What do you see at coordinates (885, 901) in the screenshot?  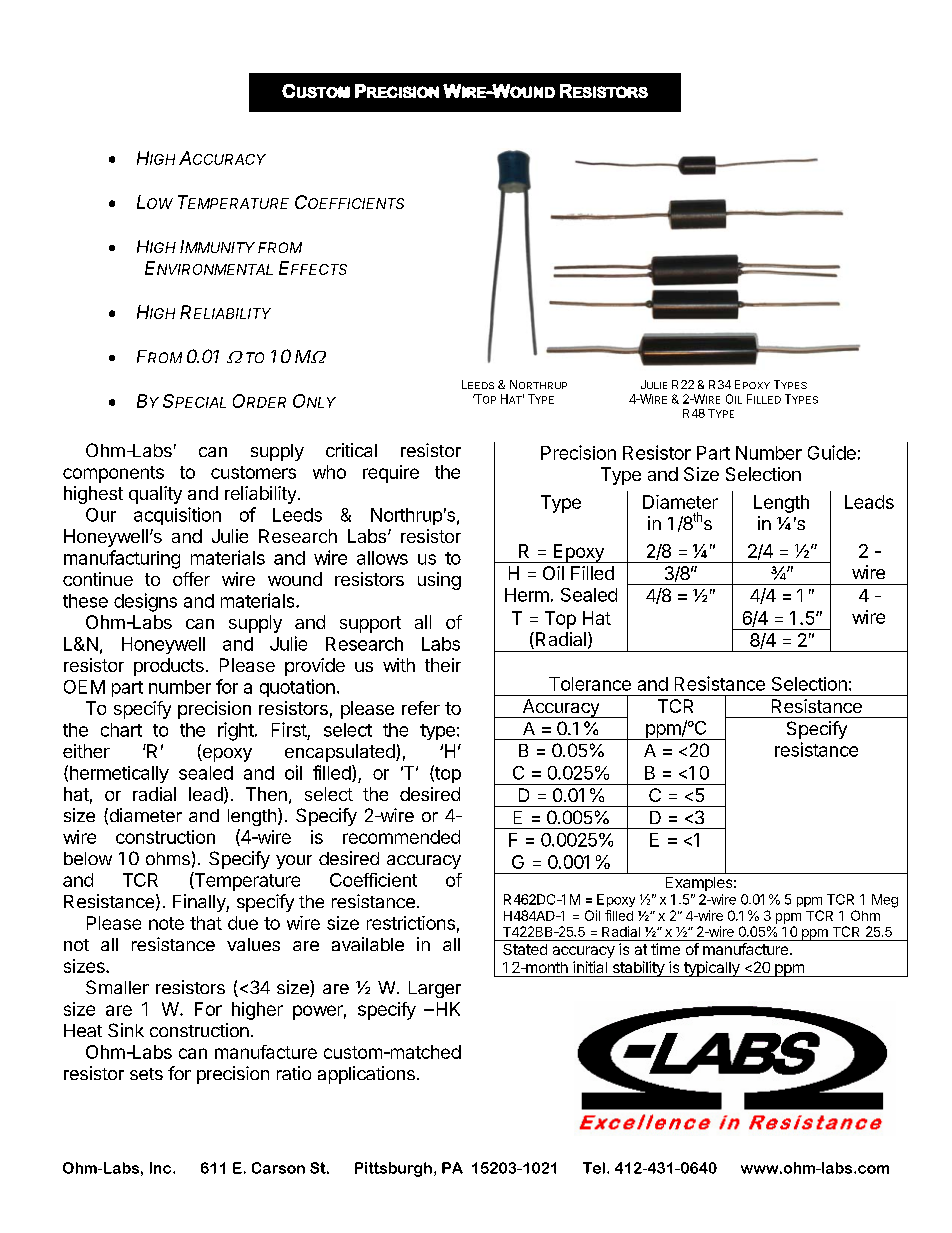 I see `Meg` at bounding box center [885, 901].
